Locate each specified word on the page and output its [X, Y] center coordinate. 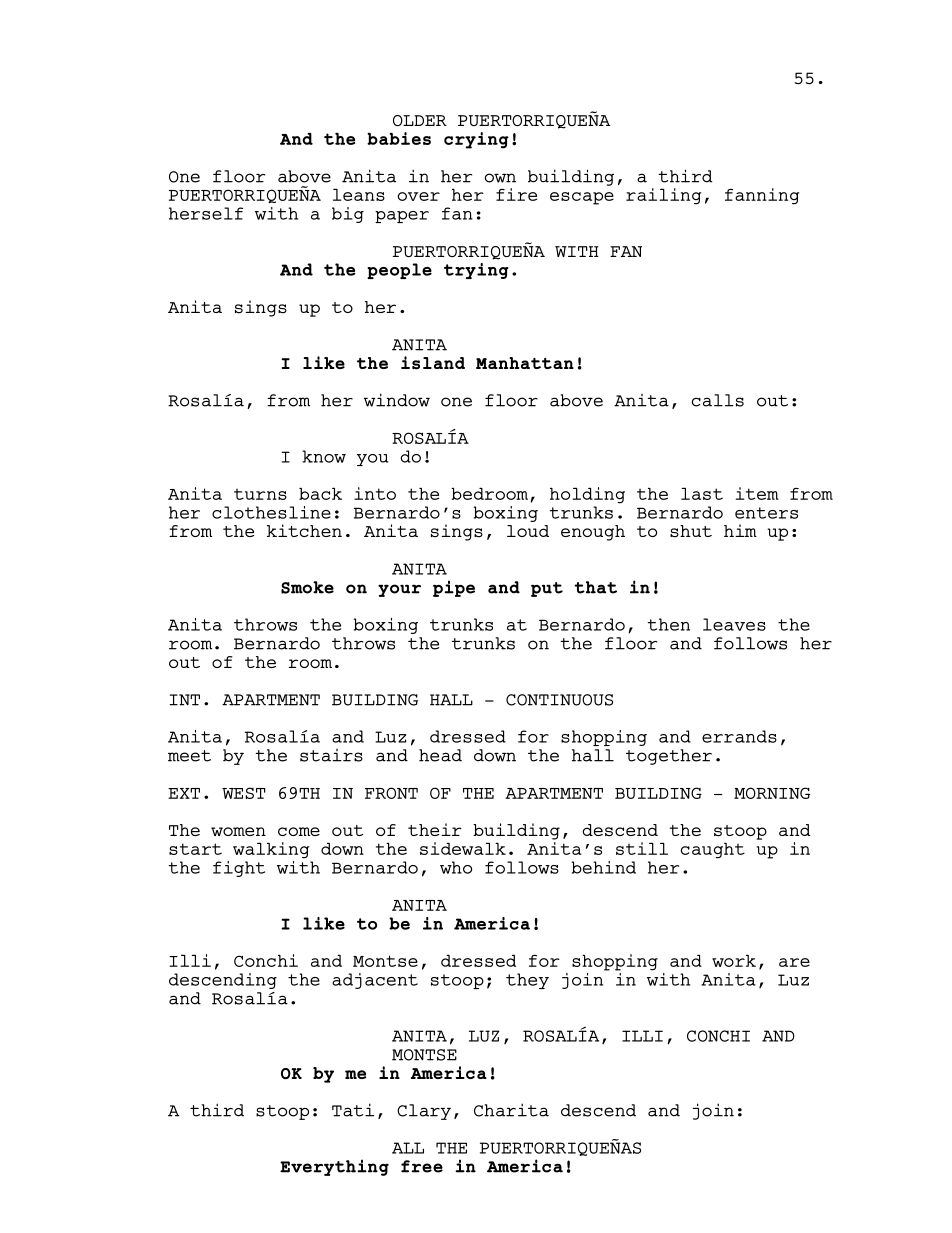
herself [206, 213]
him [740, 530]
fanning [762, 196]
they [527, 981]
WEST [244, 793]
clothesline [271, 512]
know [324, 456]
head [440, 755]
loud [528, 531]
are [794, 962]
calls [718, 400]
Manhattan [525, 363]
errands [739, 736]
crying [476, 140]
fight [239, 869]
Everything [334, 1167]
